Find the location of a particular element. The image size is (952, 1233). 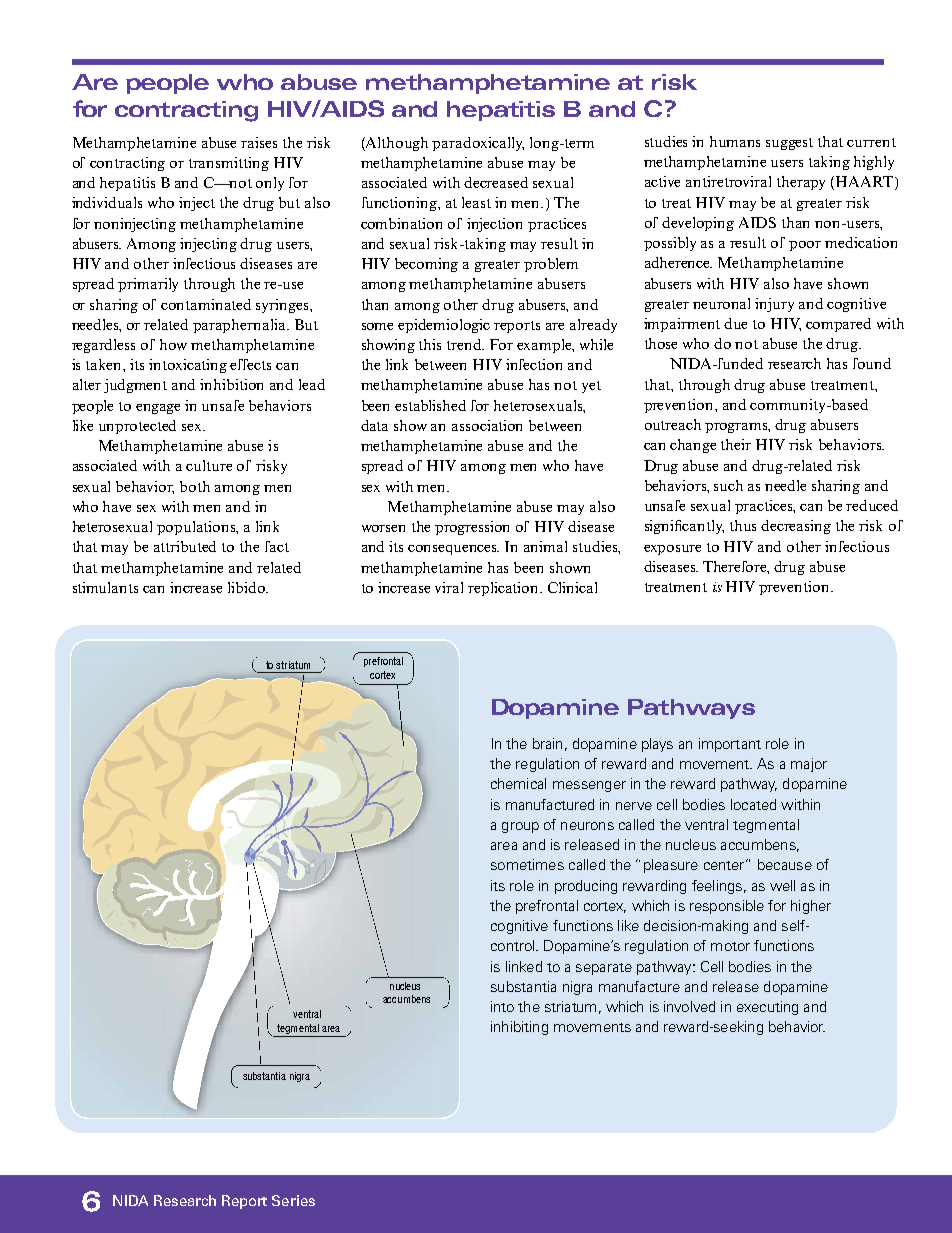

both is located at coordinates (195, 486).
